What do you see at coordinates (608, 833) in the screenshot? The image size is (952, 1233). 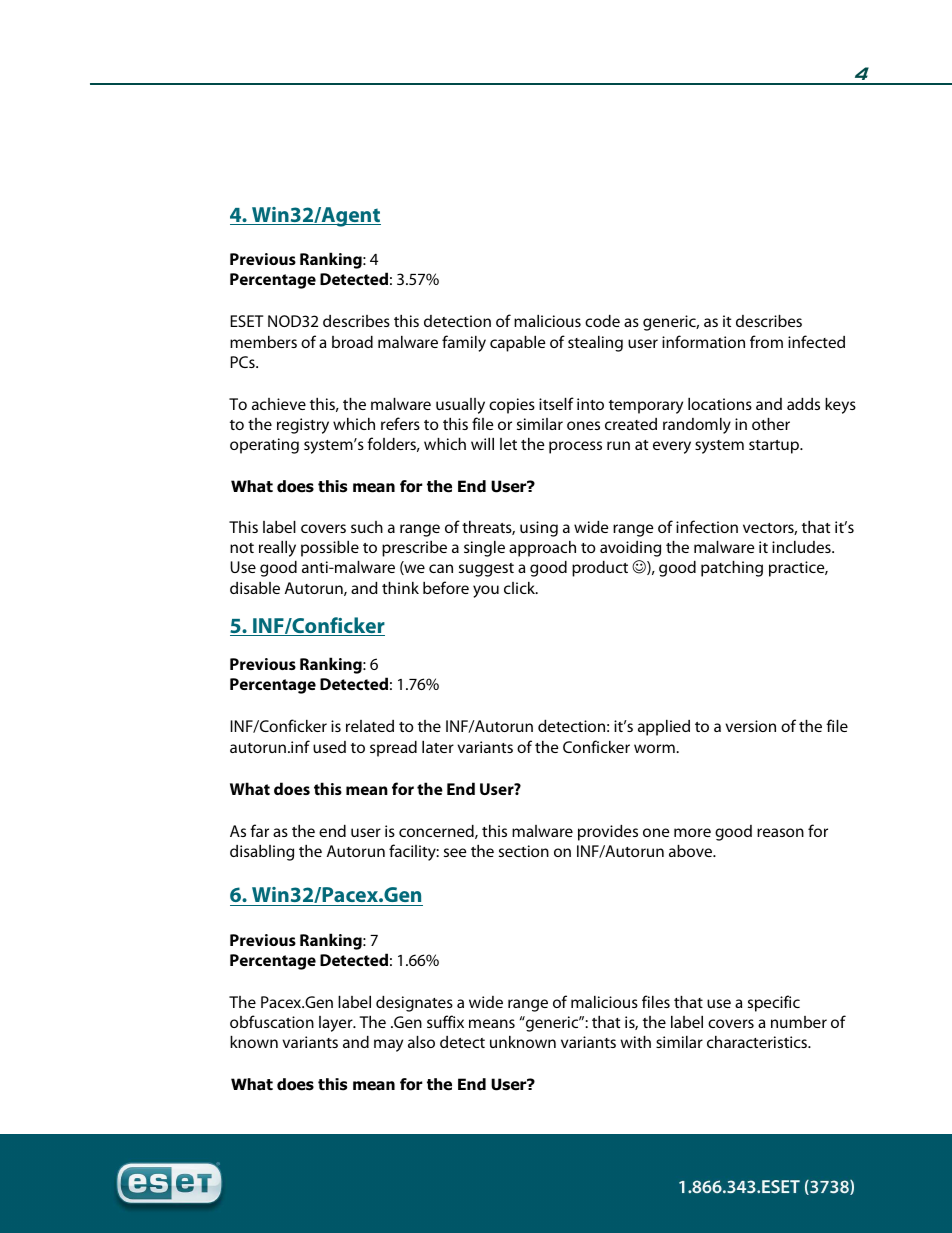 I see `provides` at bounding box center [608, 833].
